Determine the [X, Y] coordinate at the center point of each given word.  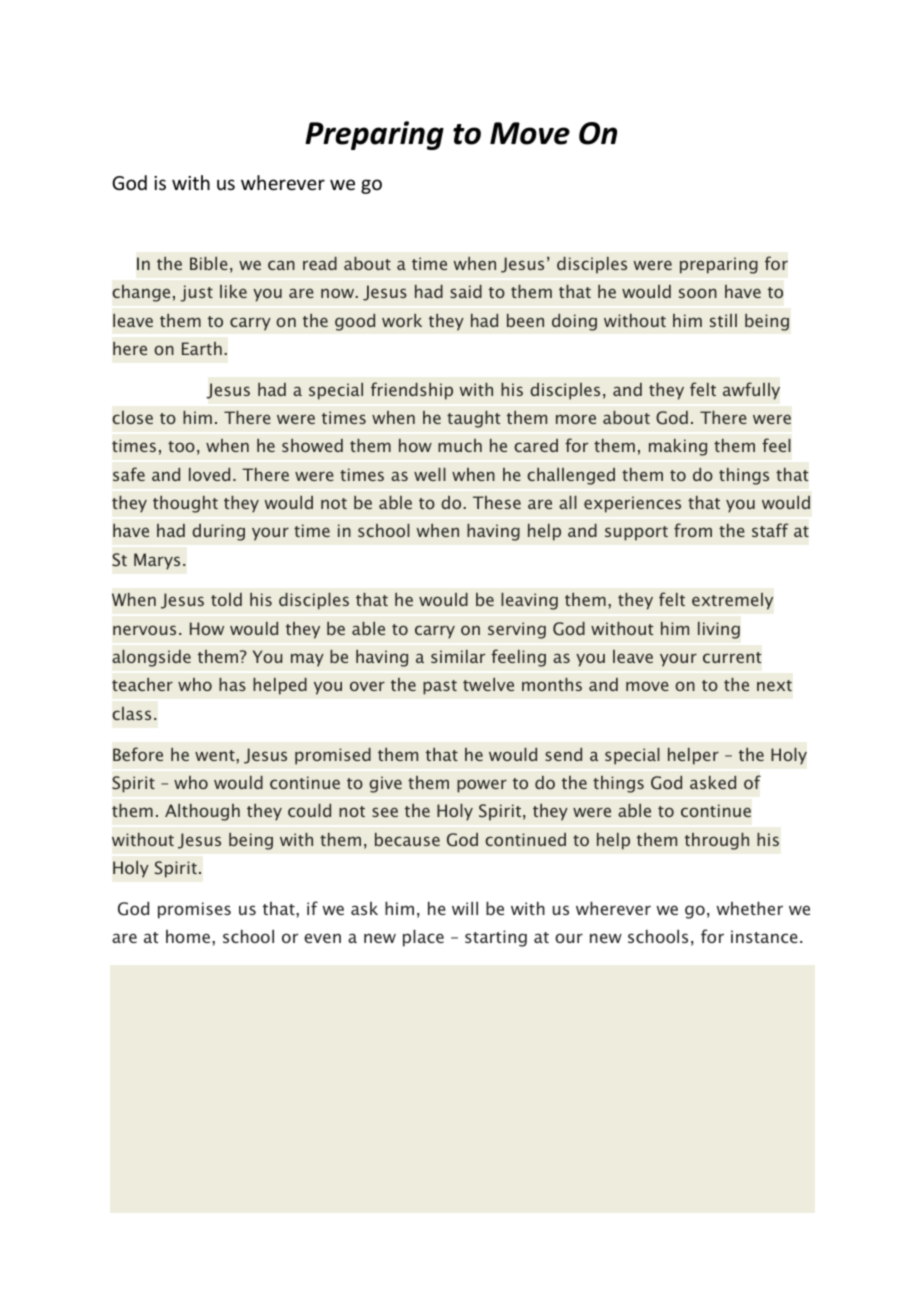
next [774, 685]
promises [194, 910]
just [196, 293]
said [466, 291]
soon [698, 293]
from [693, 530]
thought [185, 504]
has [232, 684]
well [430, 474]
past [440, 687]
